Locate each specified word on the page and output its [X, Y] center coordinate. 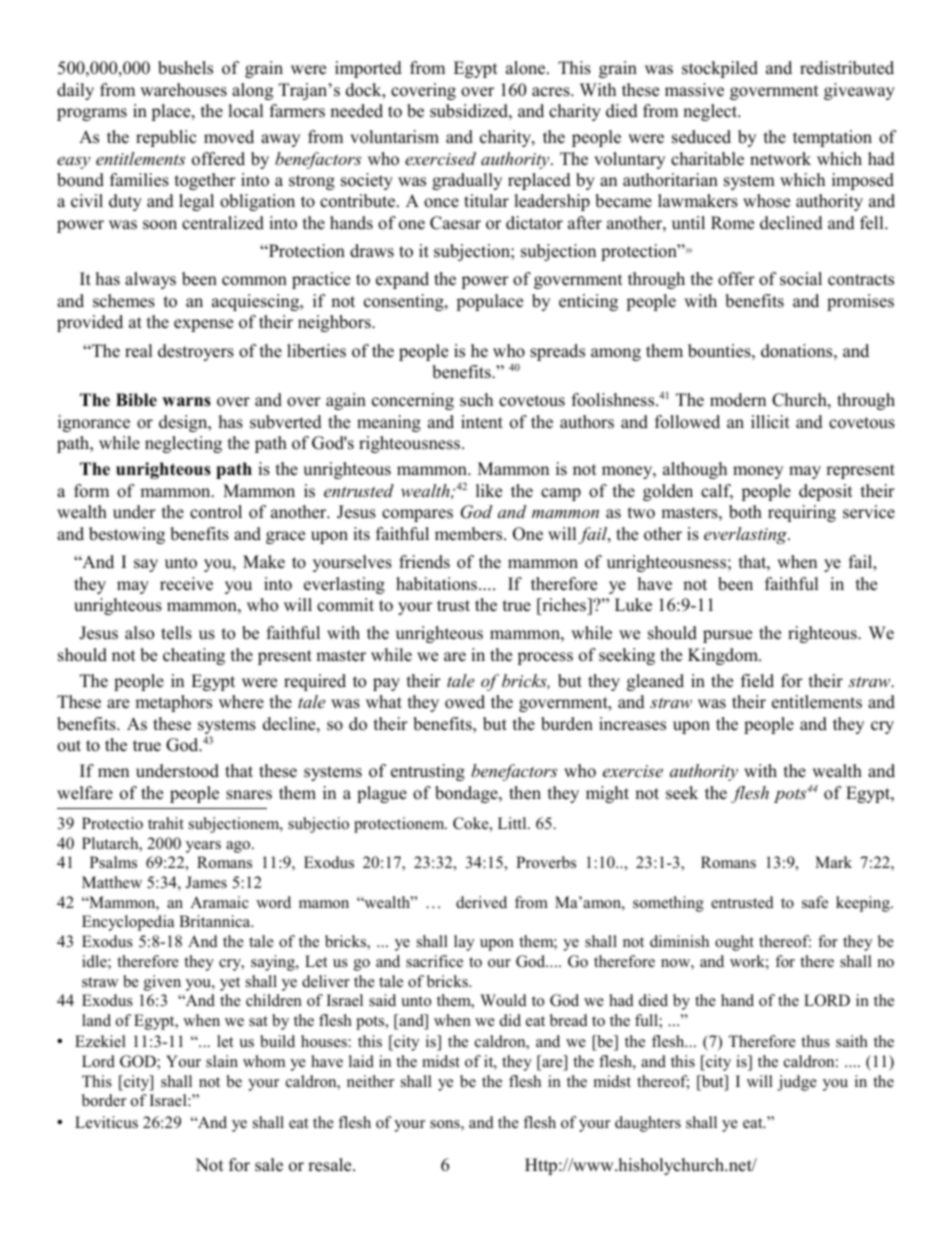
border [104, 1100]
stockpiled [720, 69]
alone [527, 68]
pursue [727, 636]
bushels [185, 68]
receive [186, 584]
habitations [438, 584]
